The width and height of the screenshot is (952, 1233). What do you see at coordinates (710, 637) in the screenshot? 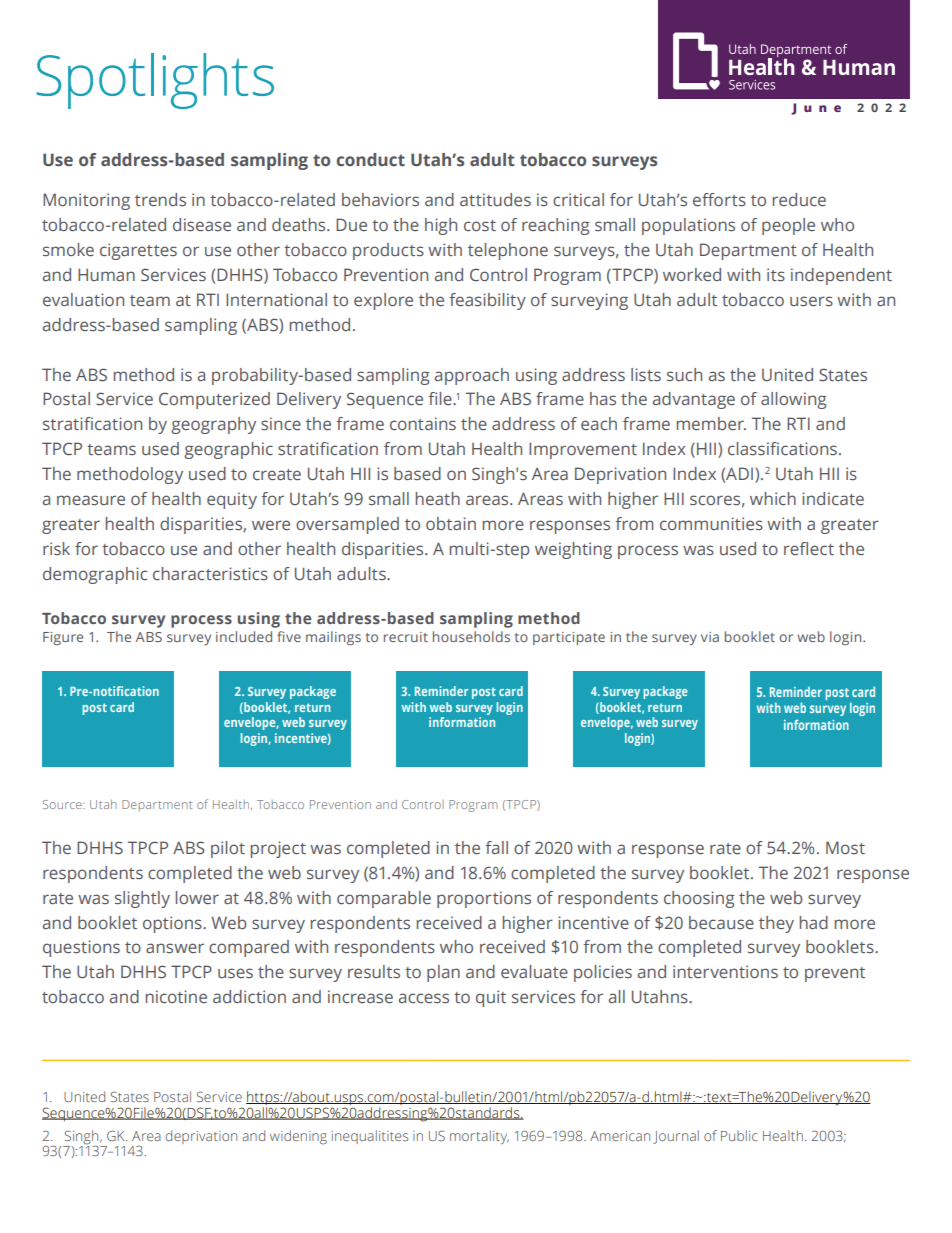
I see `via` at bounding box center [710, 637].
